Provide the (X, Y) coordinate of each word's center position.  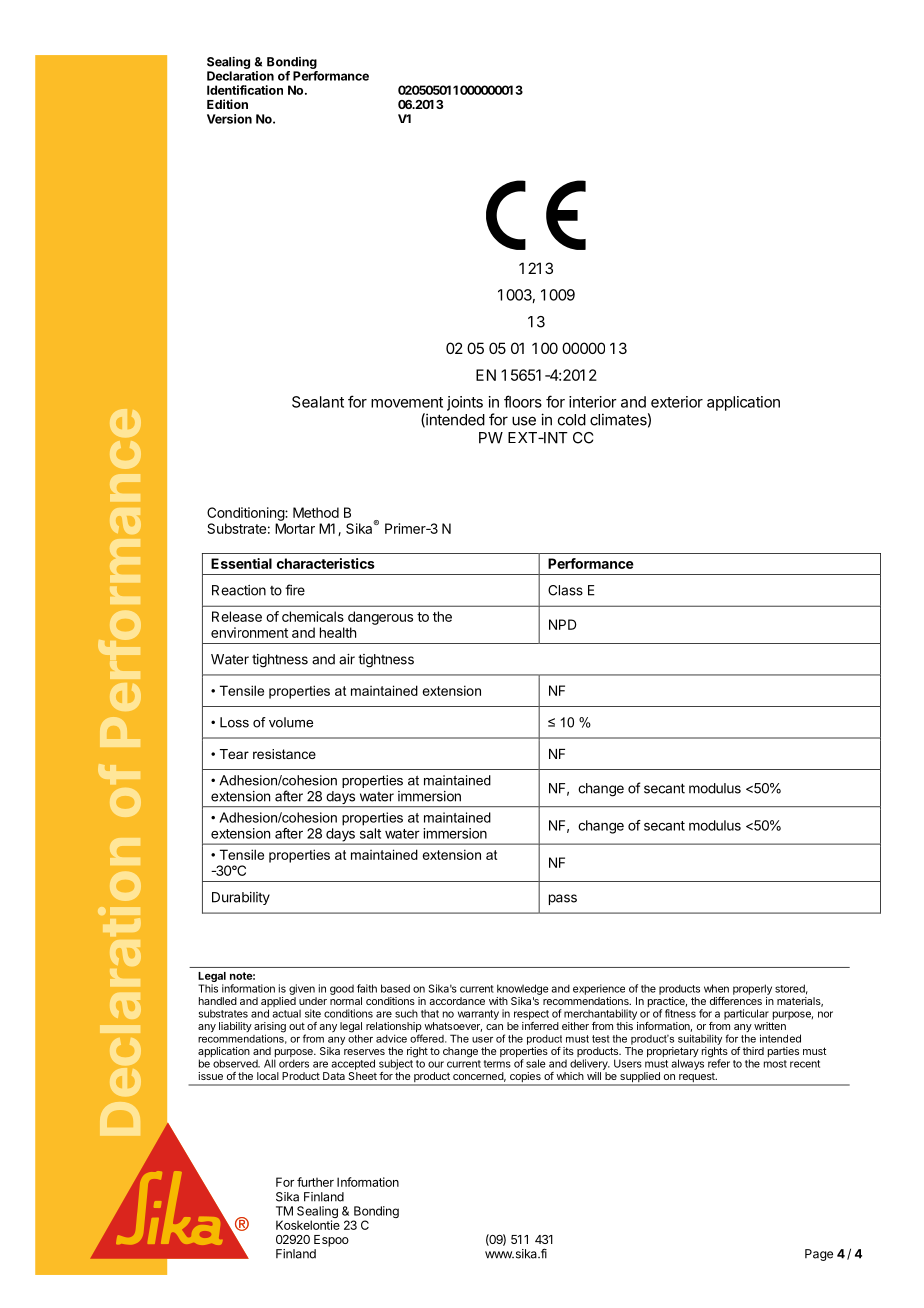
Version (229, 119)
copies (525, 1078)
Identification (245, 90)
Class (565, 590)
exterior (677, 402)
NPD (563, 624)
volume (291, 722)
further (315, 1182)
